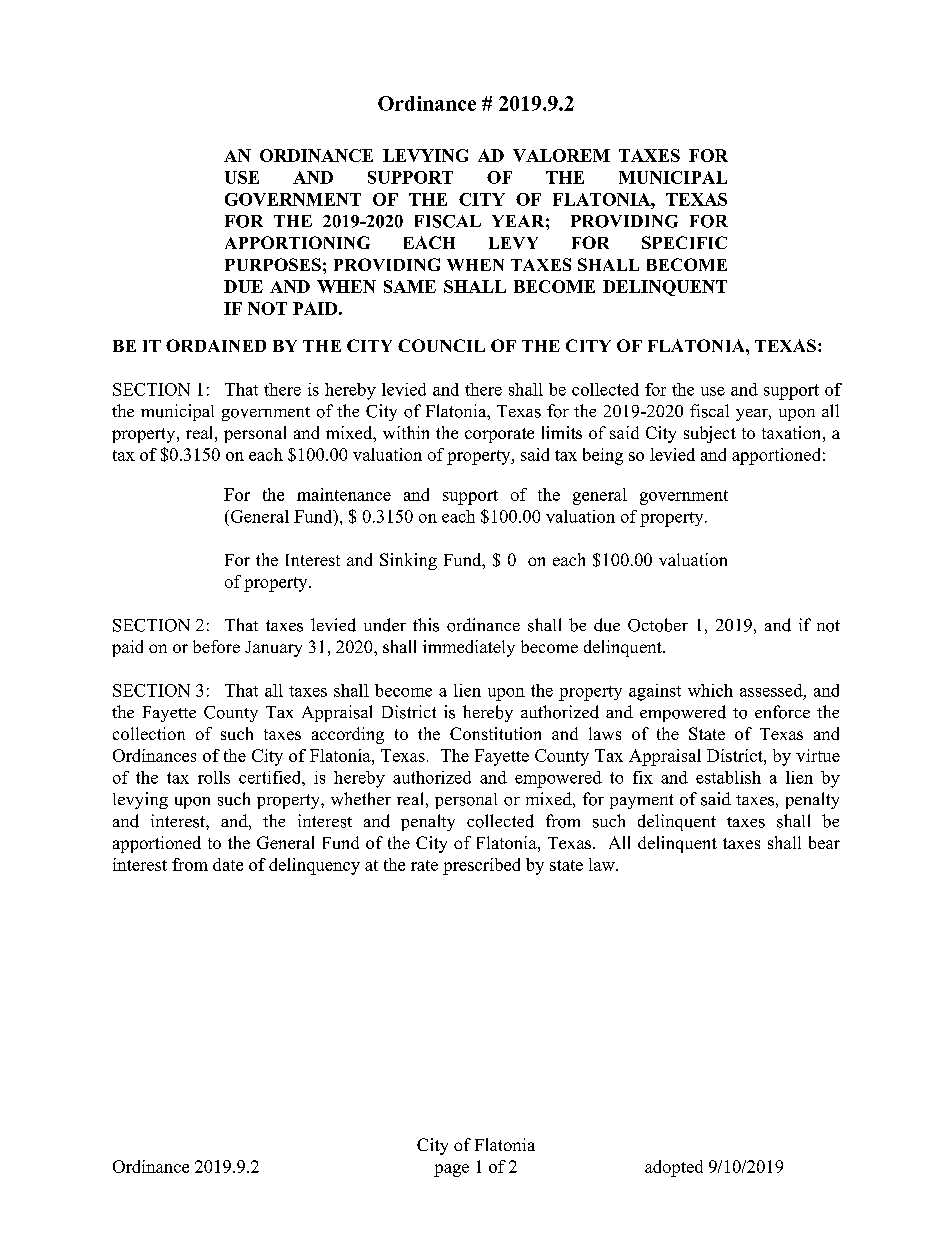 The height and width of the screenshot is (1233, 952). I want to click on PURPOSES, so click(273, 264).
